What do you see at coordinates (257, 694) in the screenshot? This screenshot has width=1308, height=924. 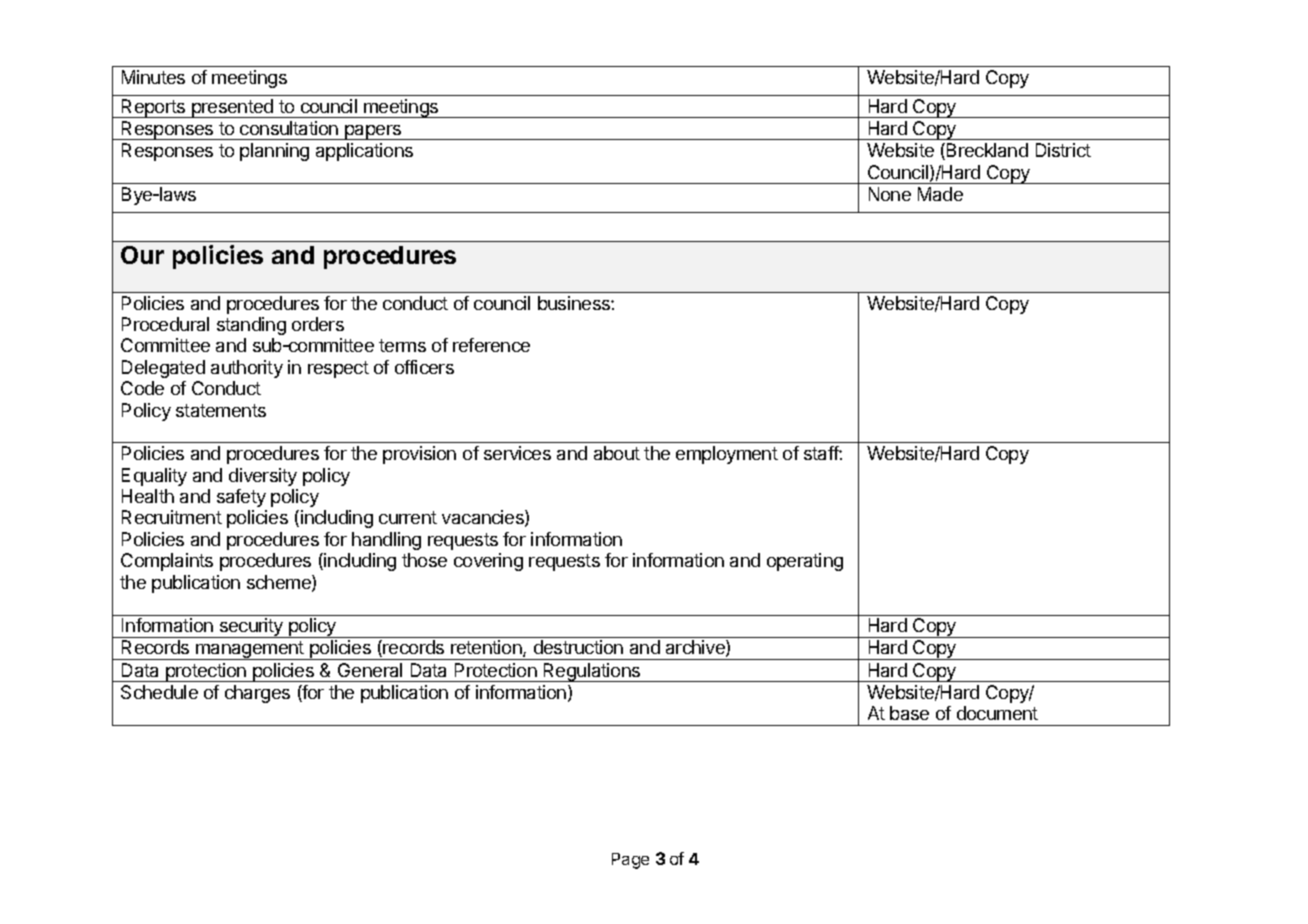 I see `charges` at bounding box center [257, 694].
